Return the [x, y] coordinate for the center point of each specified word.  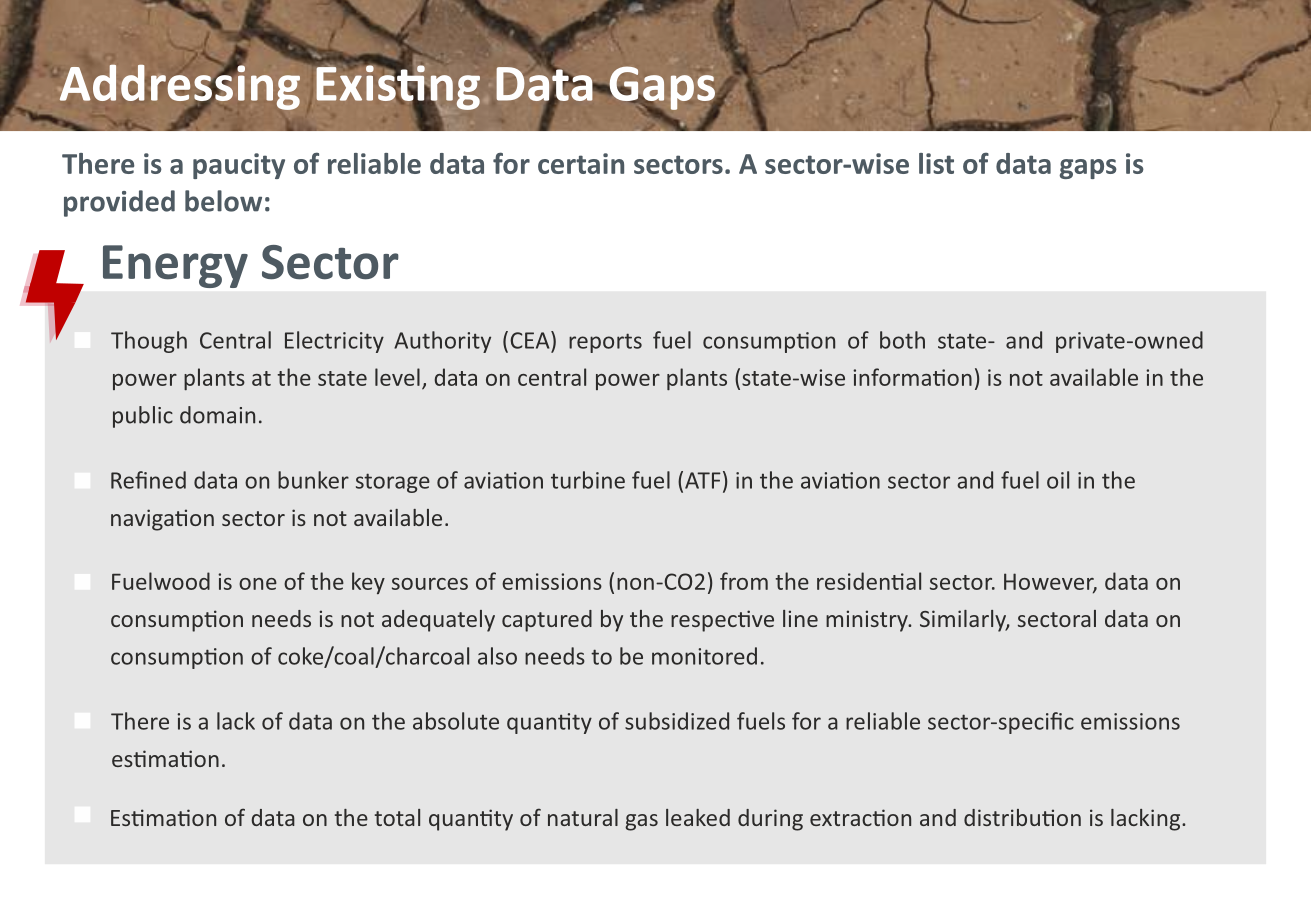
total [397, 817]
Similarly [964, 621]
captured [547, 621]
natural [583, 817]
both [902, 340]
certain [581, 163]
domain [217, 415]
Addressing [180, 87]
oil [1058, 480]
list [936, 163]
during [770, 820]
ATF [703, 480]
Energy [175, 266]
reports [605, 343]
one [258, 584]
